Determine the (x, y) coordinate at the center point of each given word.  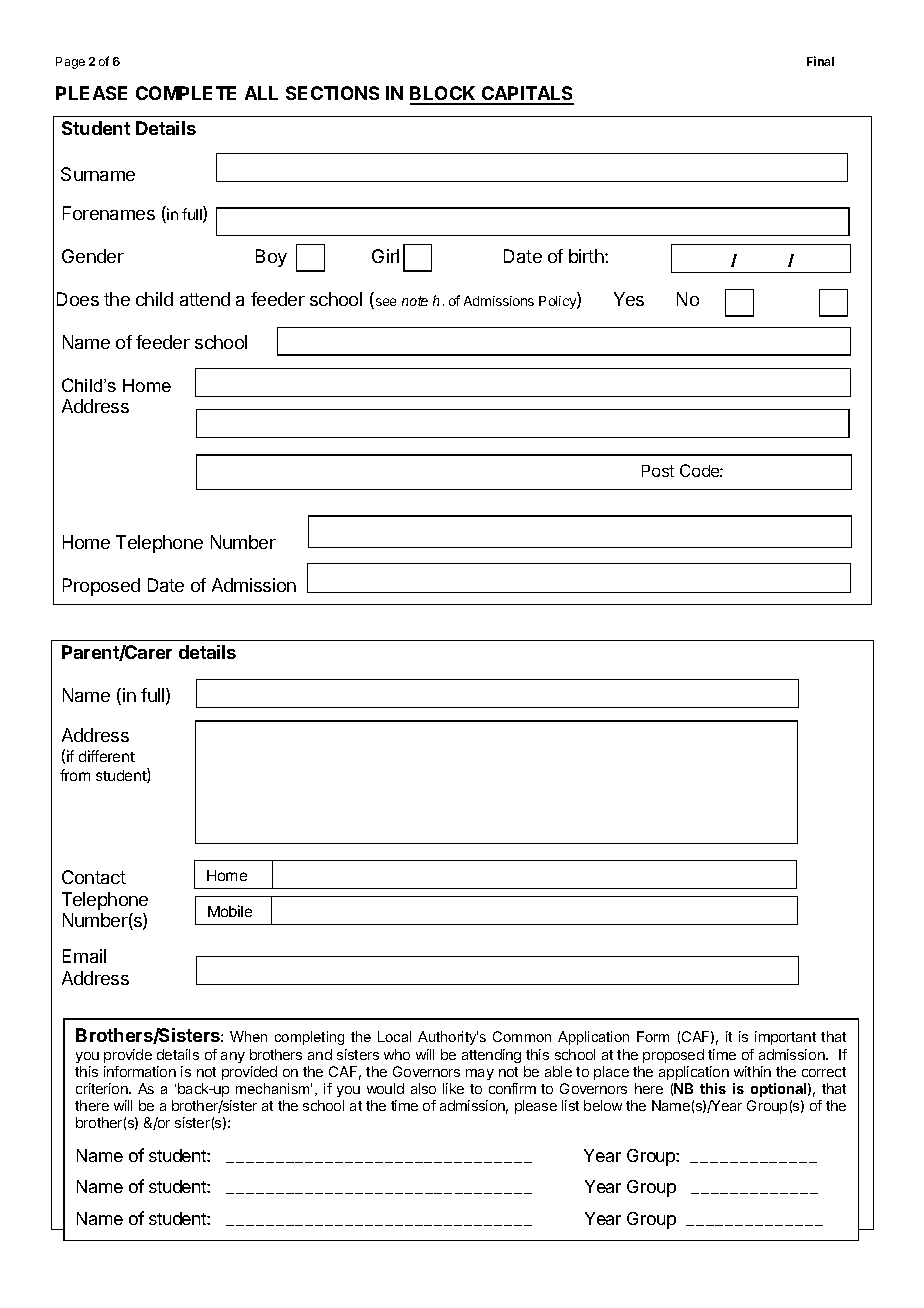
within (752, 1071)
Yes (629, 299)
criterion (103, 1088)
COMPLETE (186, 93)
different (107, 756)
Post (658, 471)
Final (820, 61)
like (453, 1088)
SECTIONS (332, 93)
